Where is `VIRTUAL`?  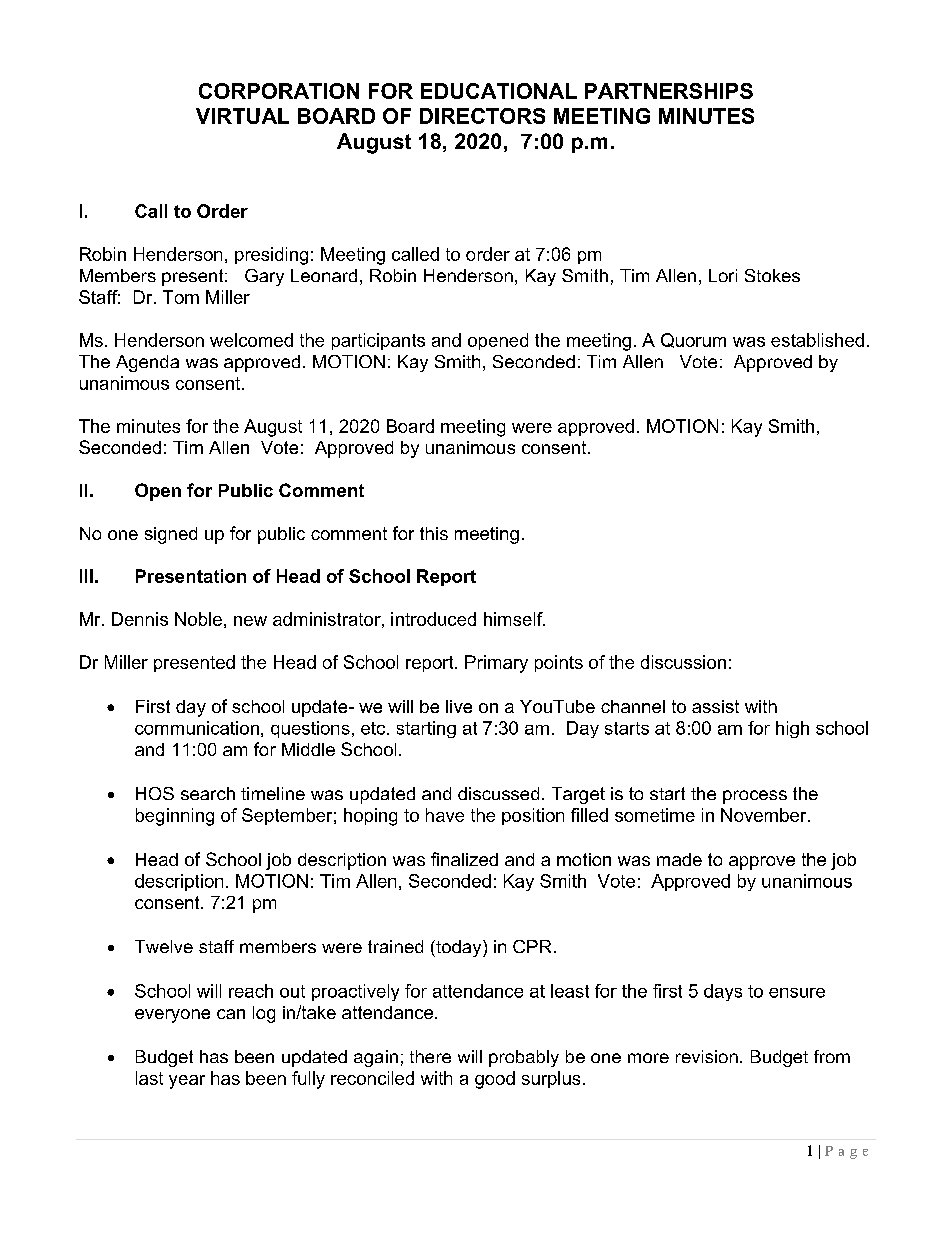
VIRTUAL is located at coordinates (242, 116).
